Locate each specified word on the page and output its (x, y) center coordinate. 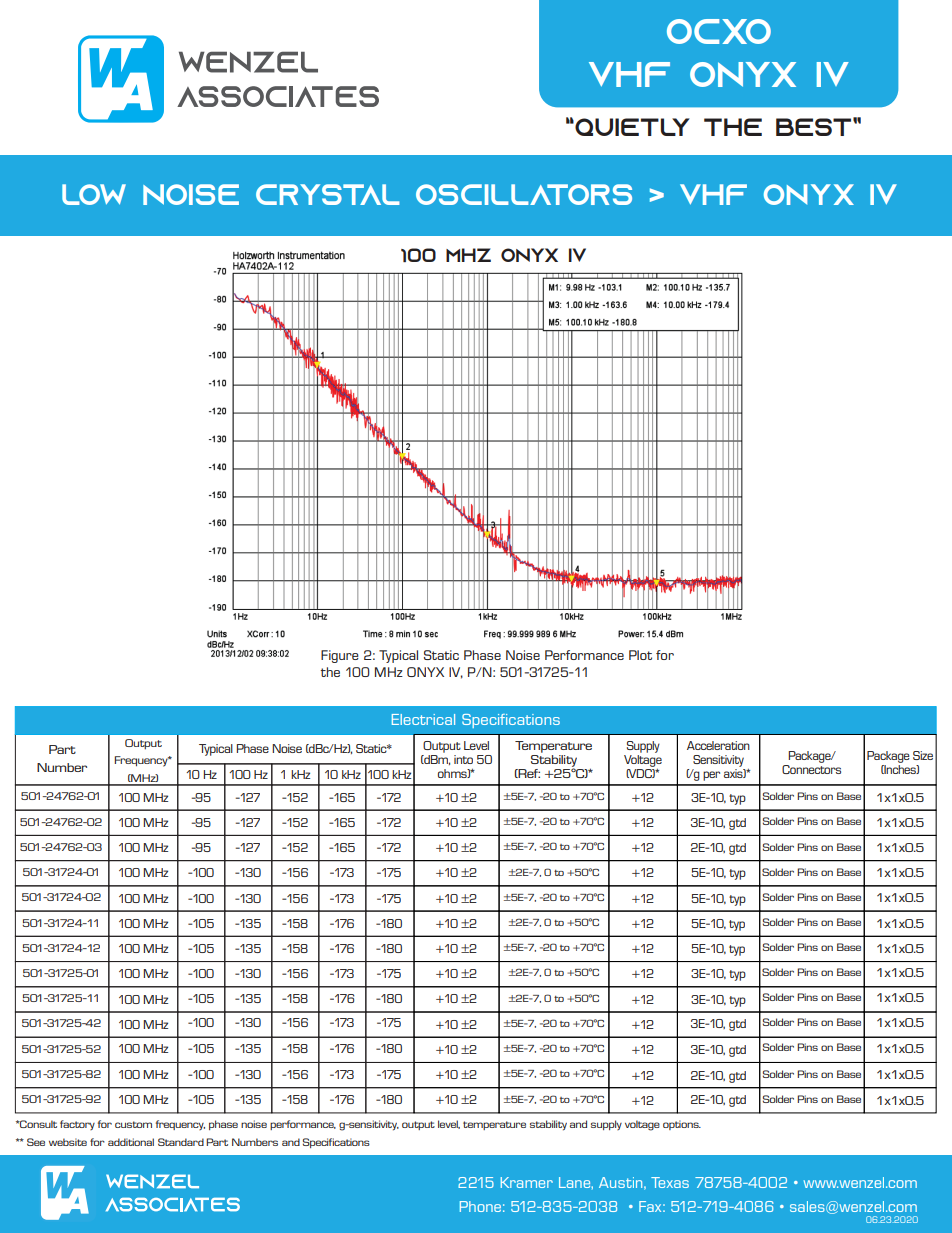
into (463, 759)
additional (131, 1142)
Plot (640, 655)
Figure (340, 656)
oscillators (524, 194)
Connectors (811, 768)
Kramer (527, 1182)
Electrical (423, 719)
